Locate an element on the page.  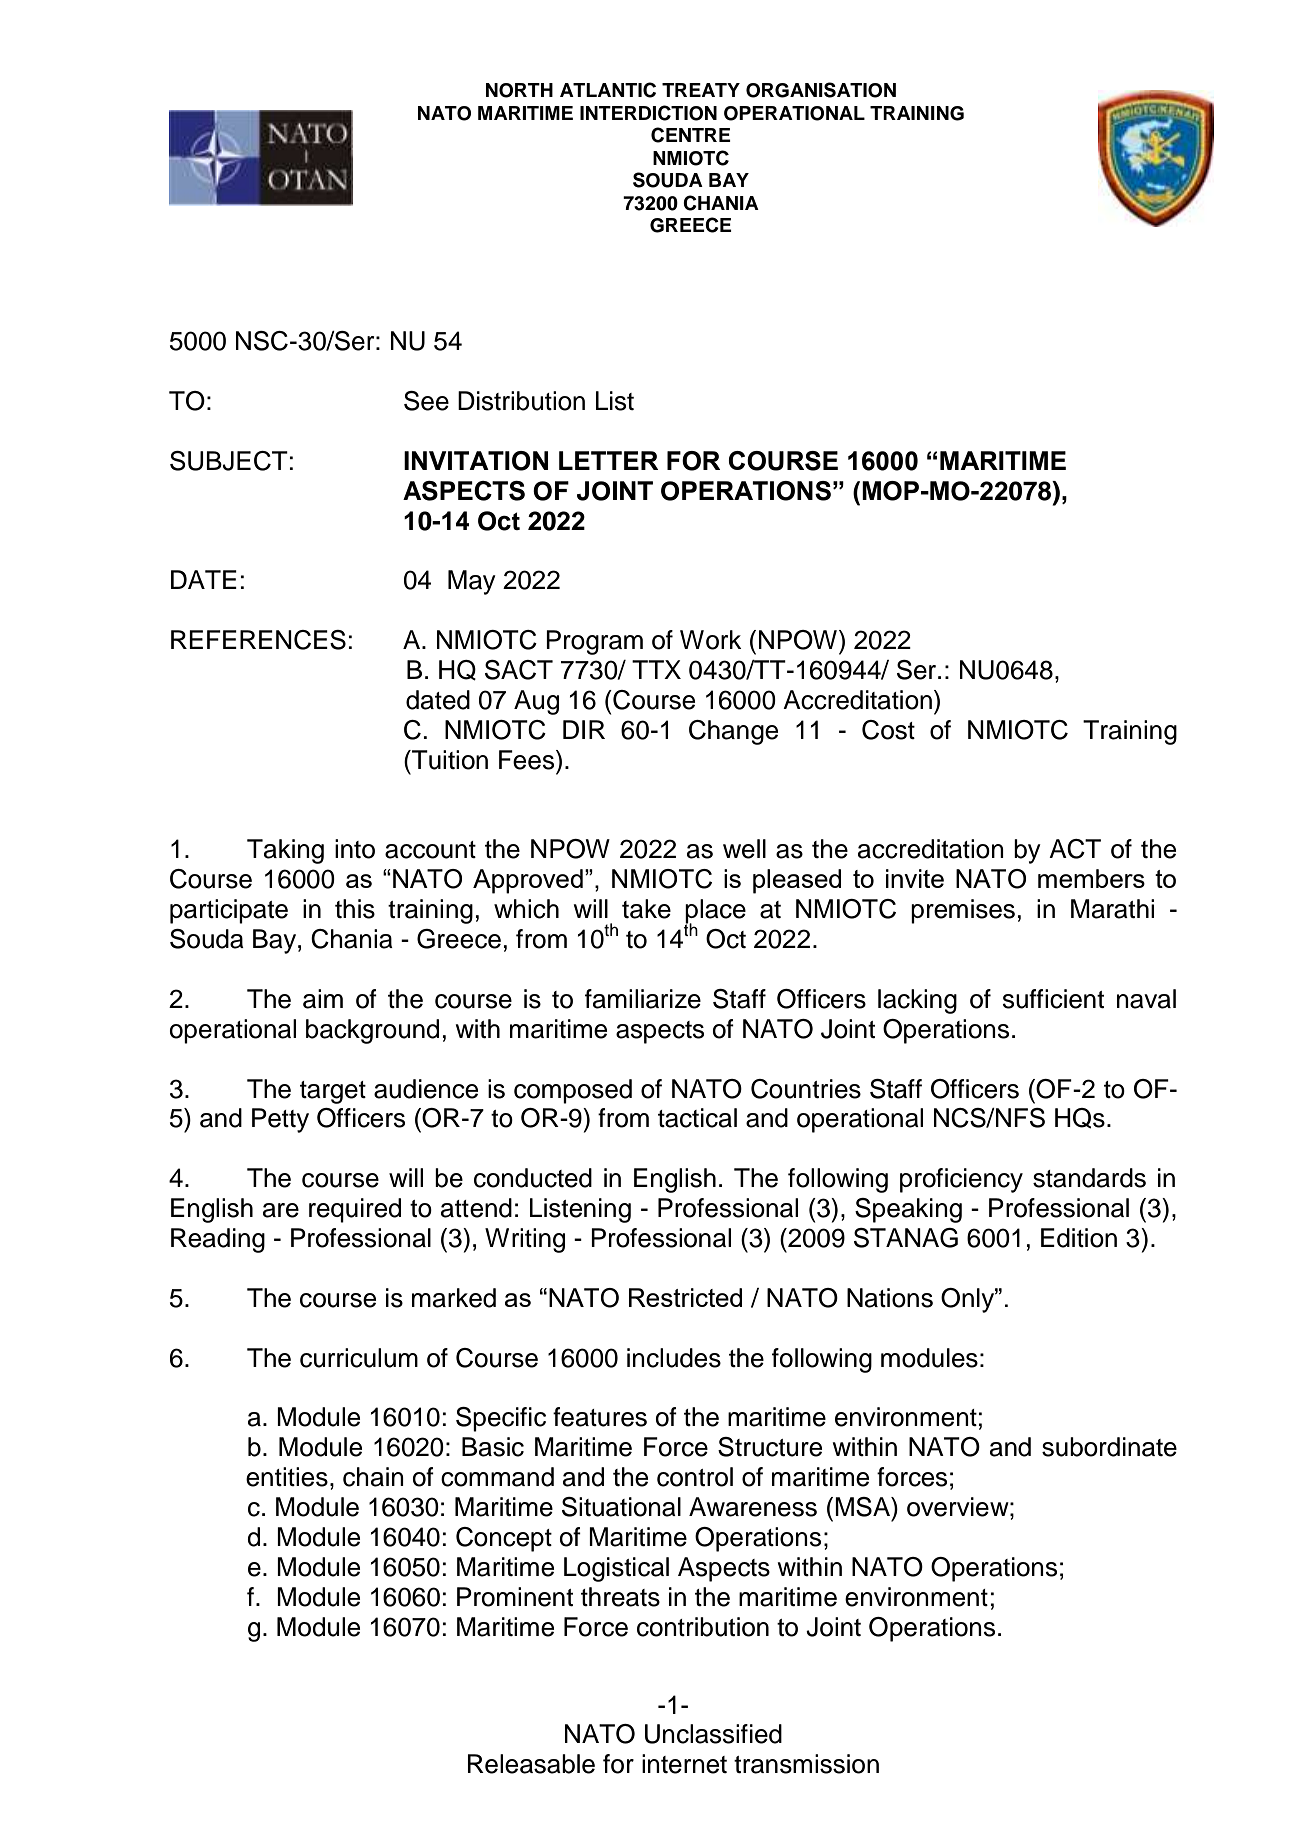
this is located at coordinates (355, 909).
